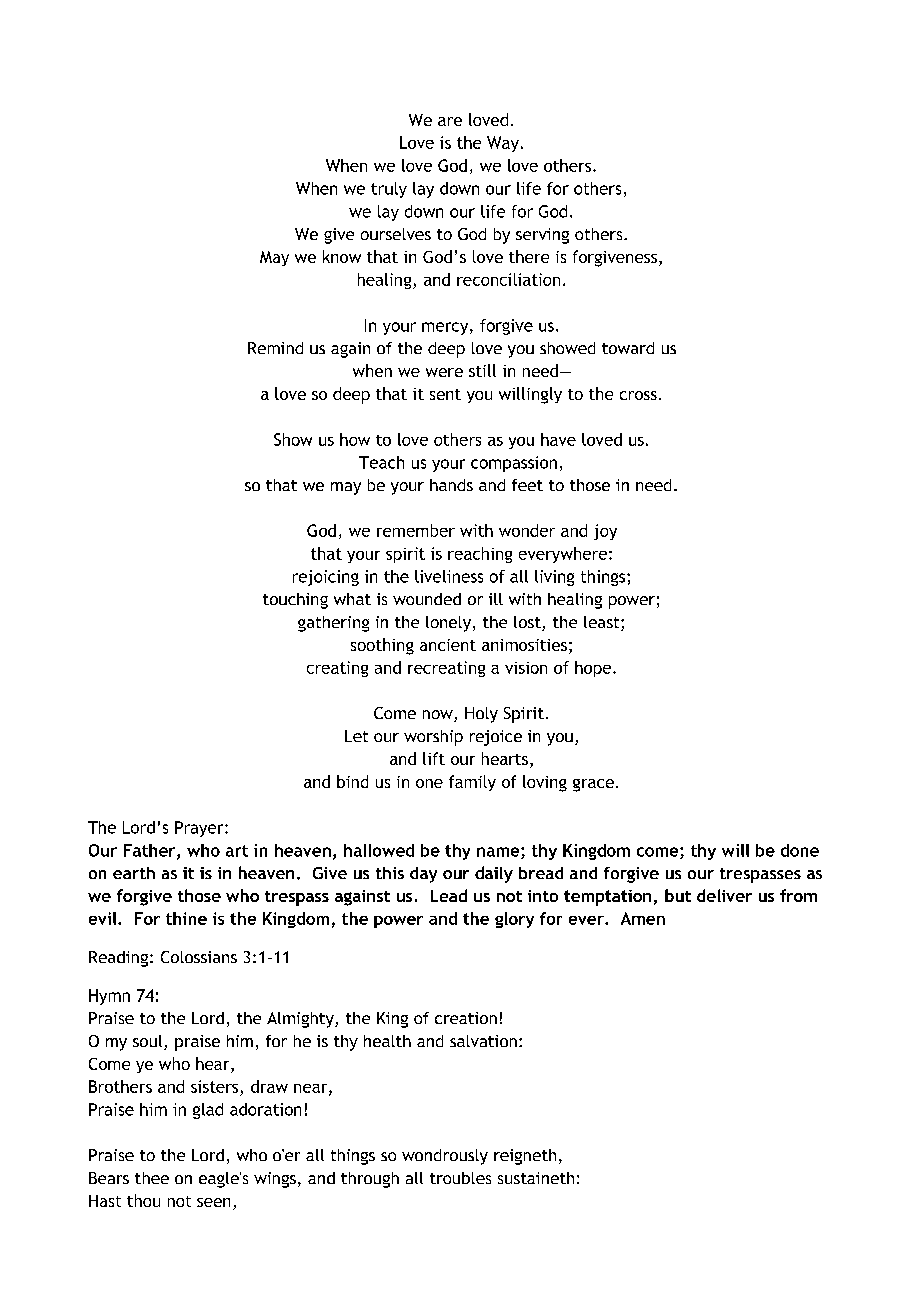 This image has height=1308, width=924. What do you see at coordinates (460, 1178) in the image?
I see `troubles` at bounding box center [460, 1178].
